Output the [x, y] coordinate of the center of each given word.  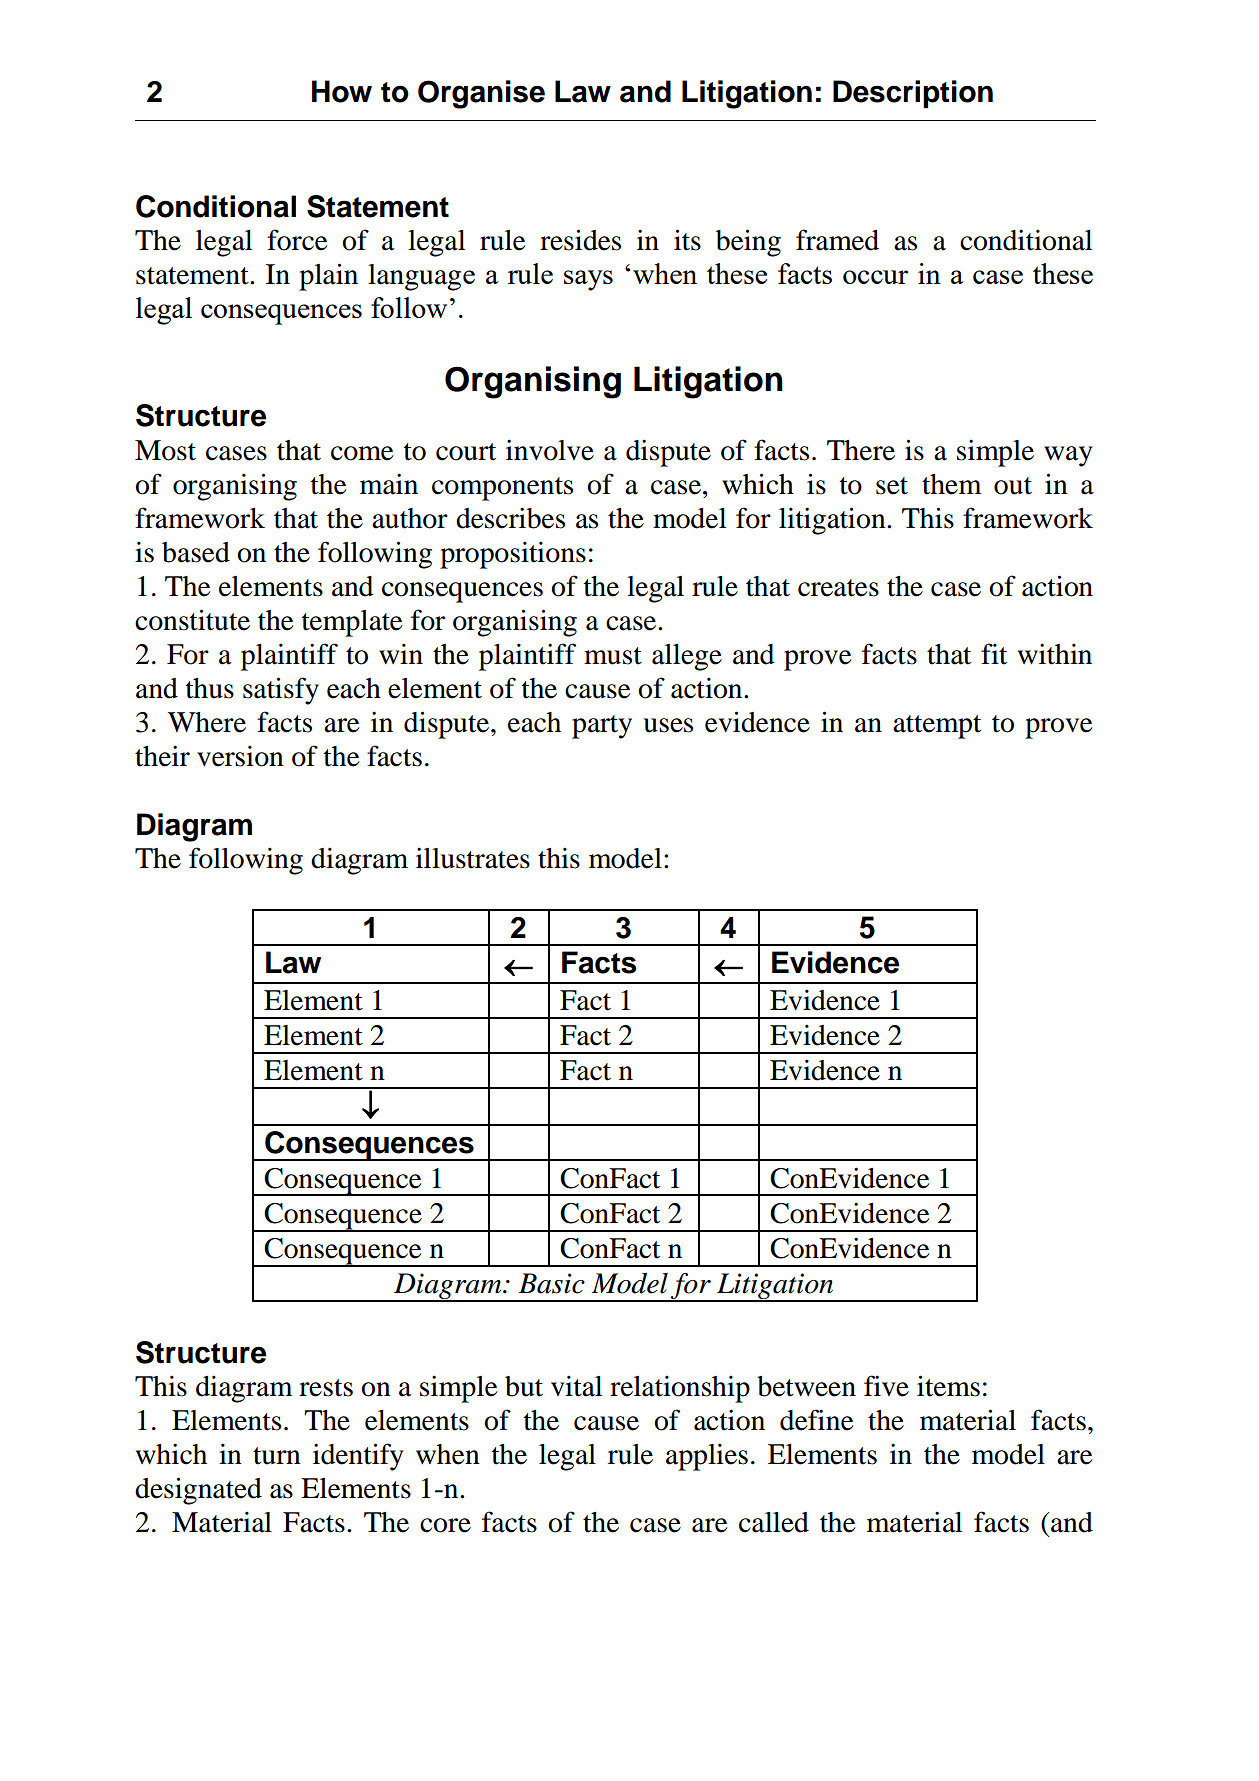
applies [707, 1457]
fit [994, 654]
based [196, 552]
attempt [937, 727]
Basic [552, 1283]
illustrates [473, 858]
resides [580, 240]
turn [277, 1456]
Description [913, 94]
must [613, 656]
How [342, 91]
